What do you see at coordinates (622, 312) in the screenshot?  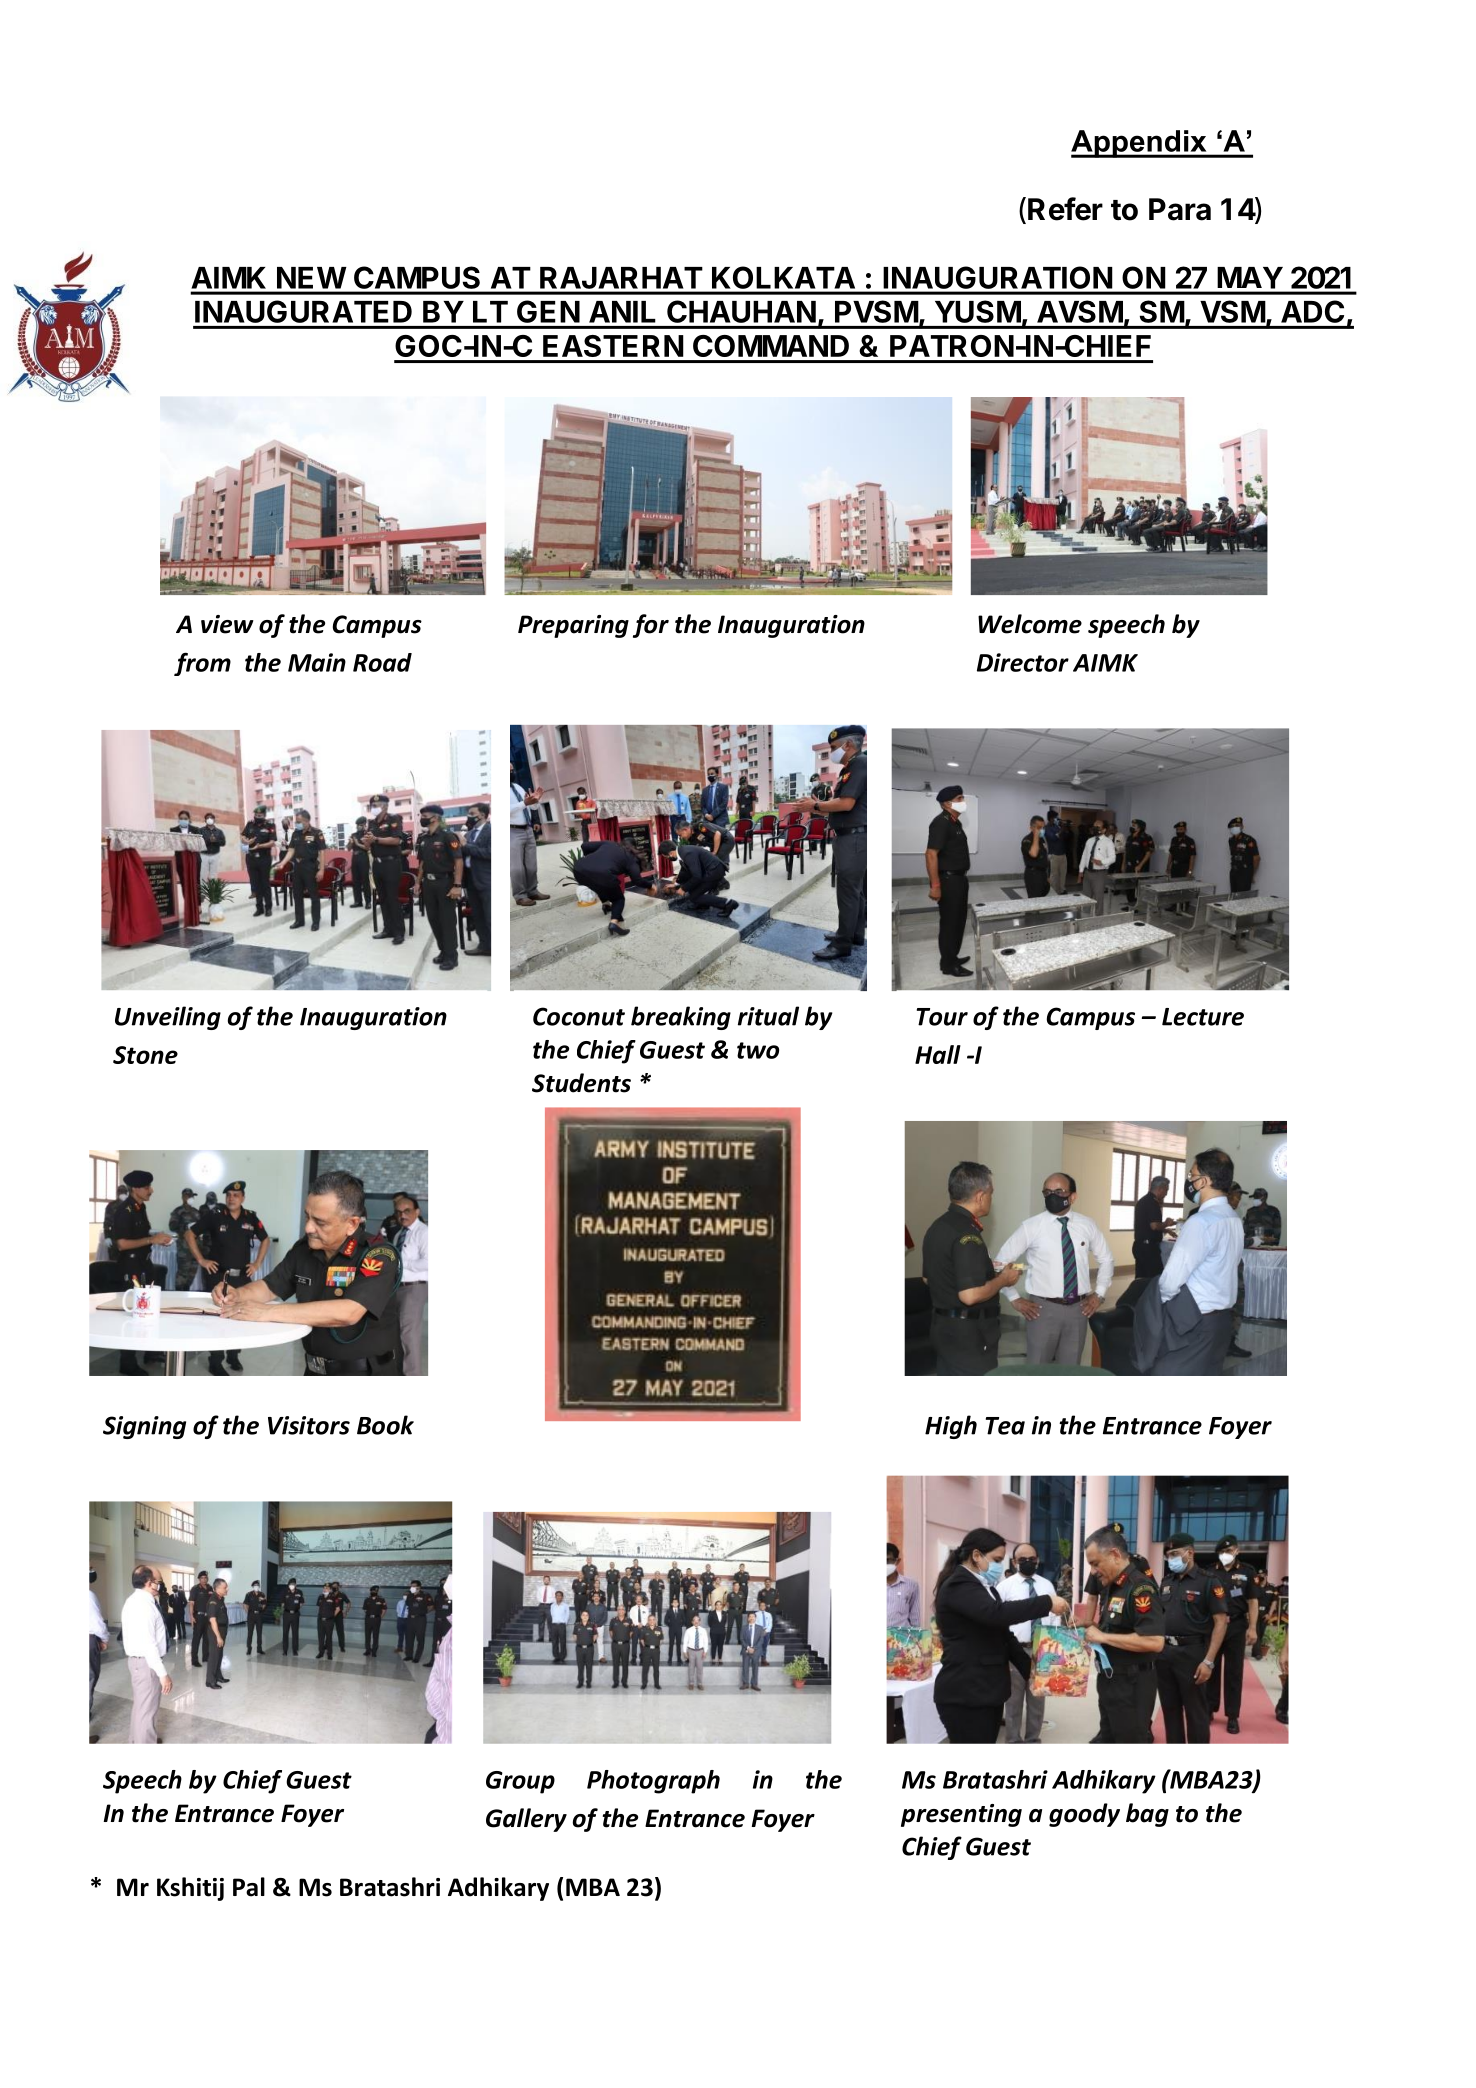 I see `ANIL` at bounding box center [622, 312].
